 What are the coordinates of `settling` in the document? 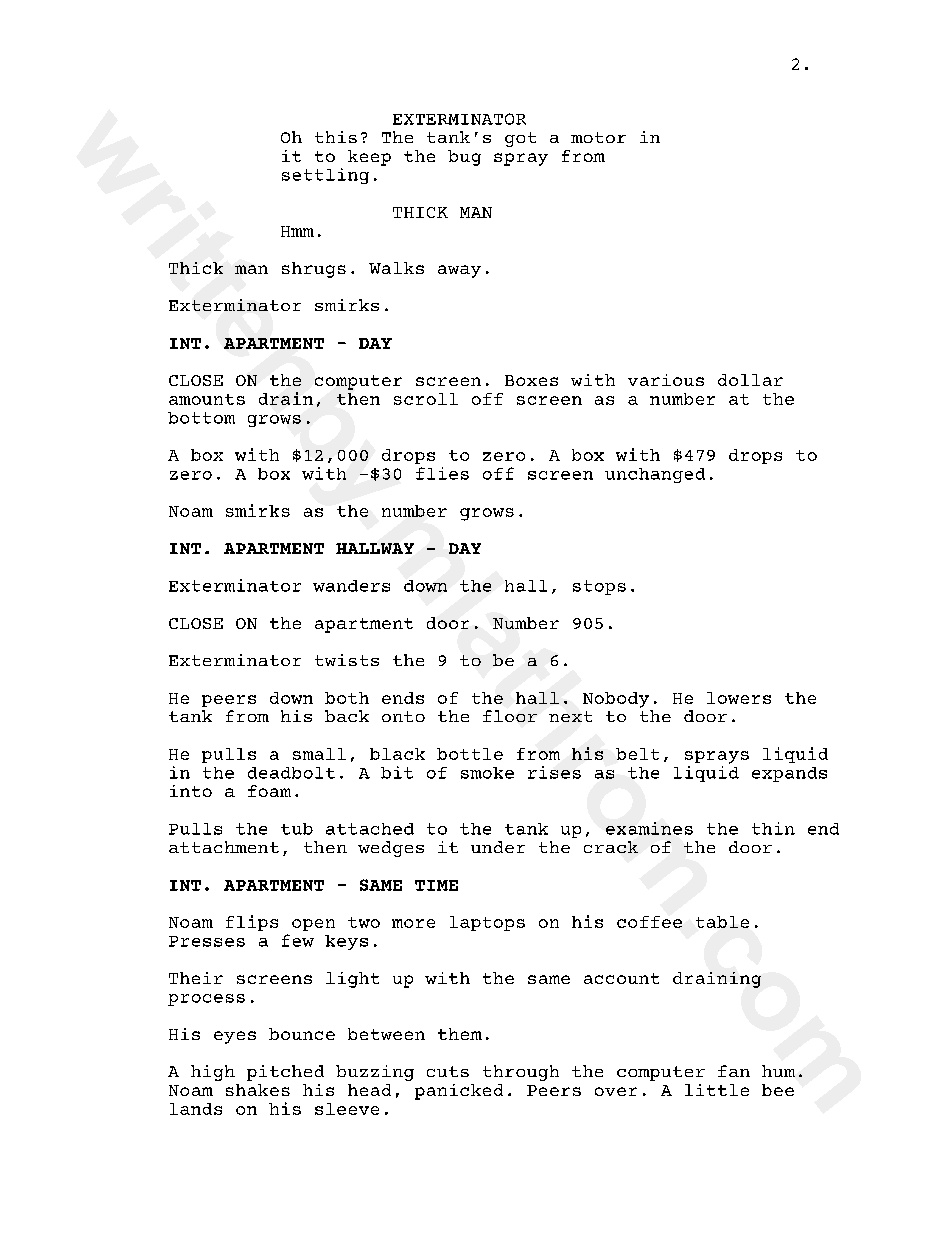 It's located at (325, 176).
